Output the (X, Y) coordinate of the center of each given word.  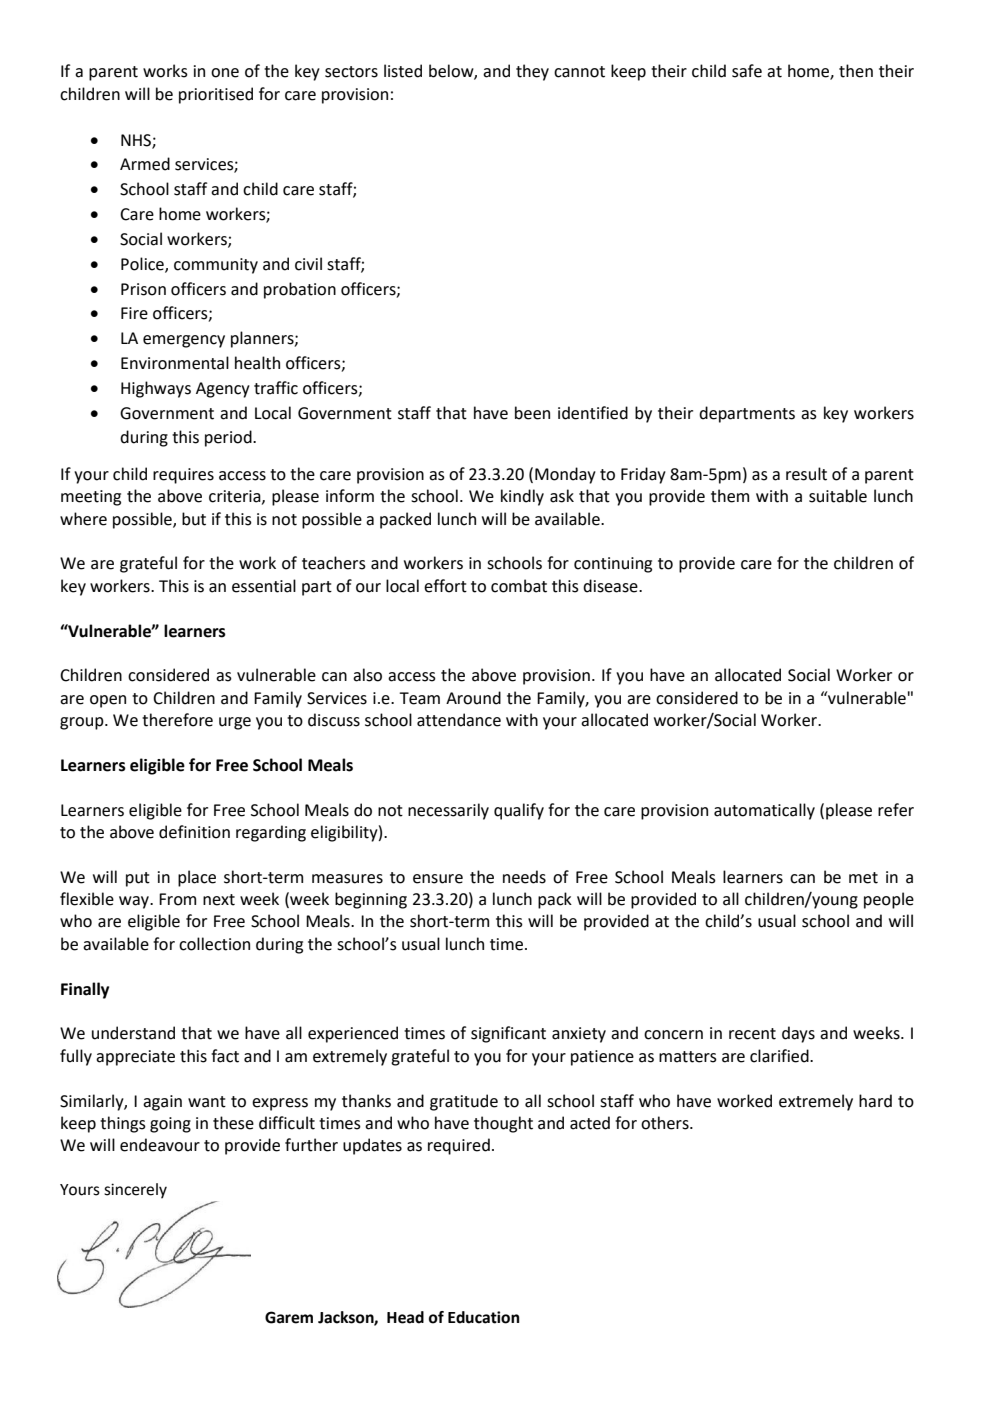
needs (524, 877)
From (177, 899)
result (806, 474)
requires (183, 476)
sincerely (135, 1191)
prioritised (216, 95)
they (532, 72)
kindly (522, 497)
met (863, 878)
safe (747, 71)
